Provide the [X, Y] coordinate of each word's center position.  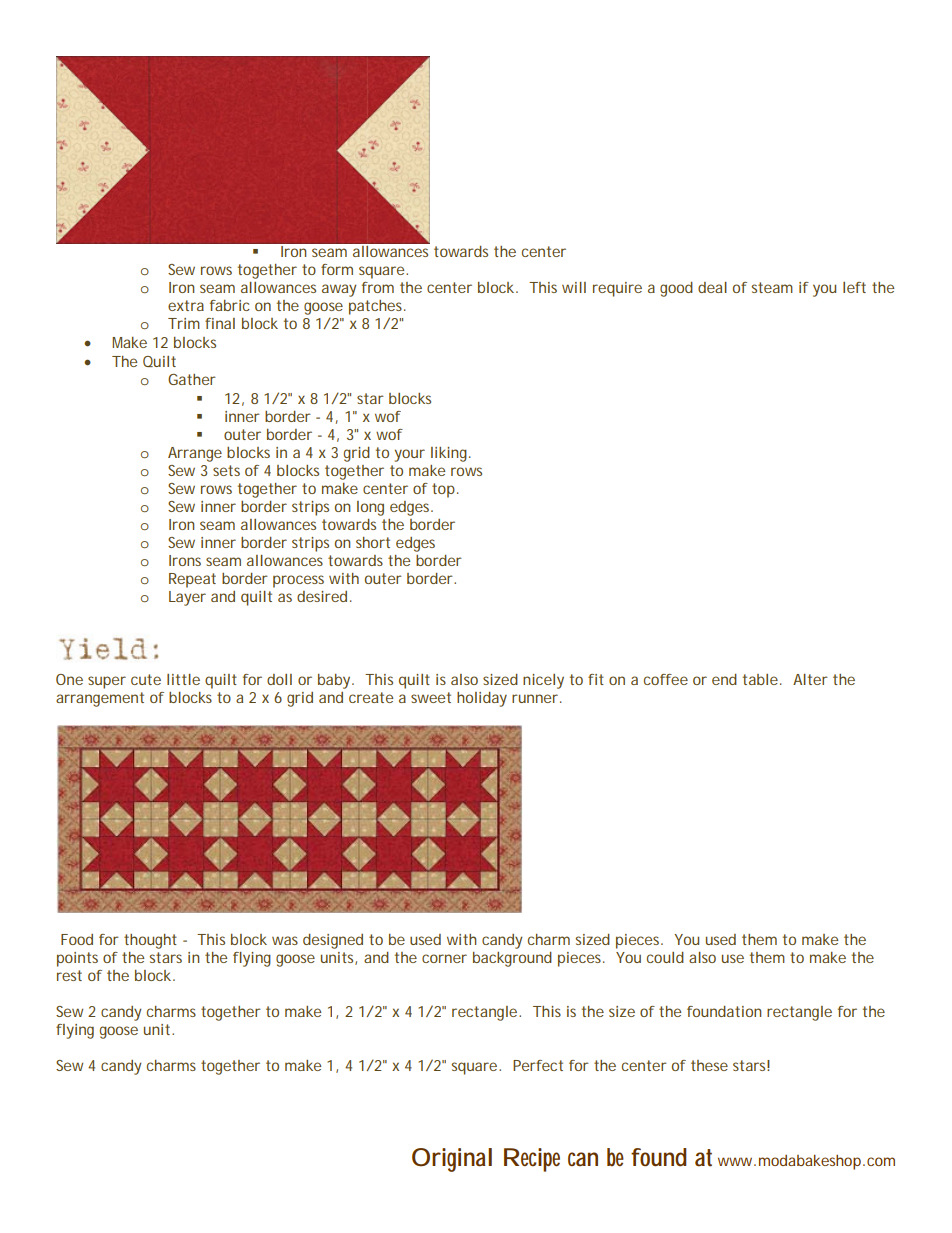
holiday [482, 699]
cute [146, 679]
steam [772, 287]
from [378, 287]
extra [186, 305]
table [760, 679]
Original [452, 1160]
